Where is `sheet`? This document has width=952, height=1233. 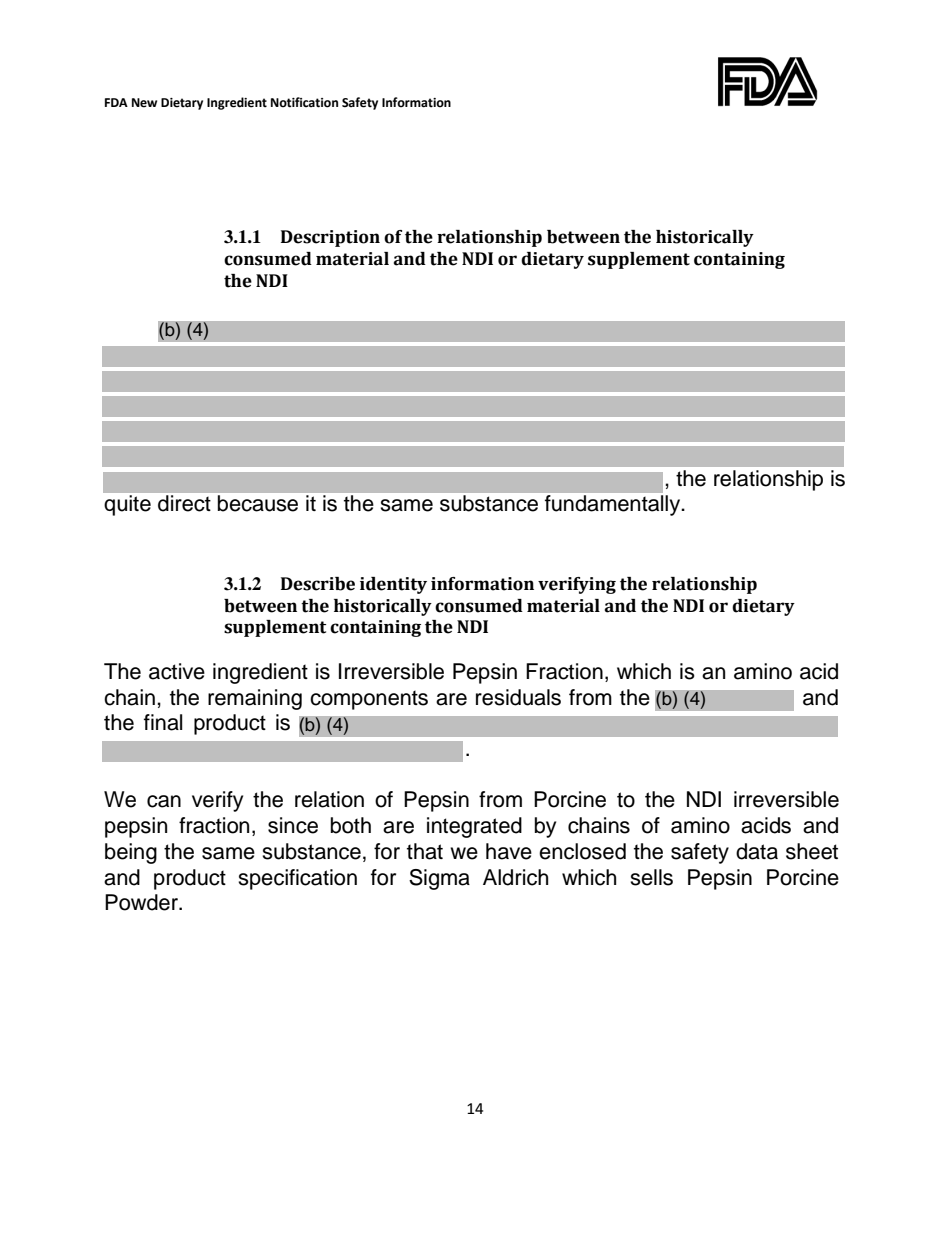
sheet is located at coordinates (812, 851).
